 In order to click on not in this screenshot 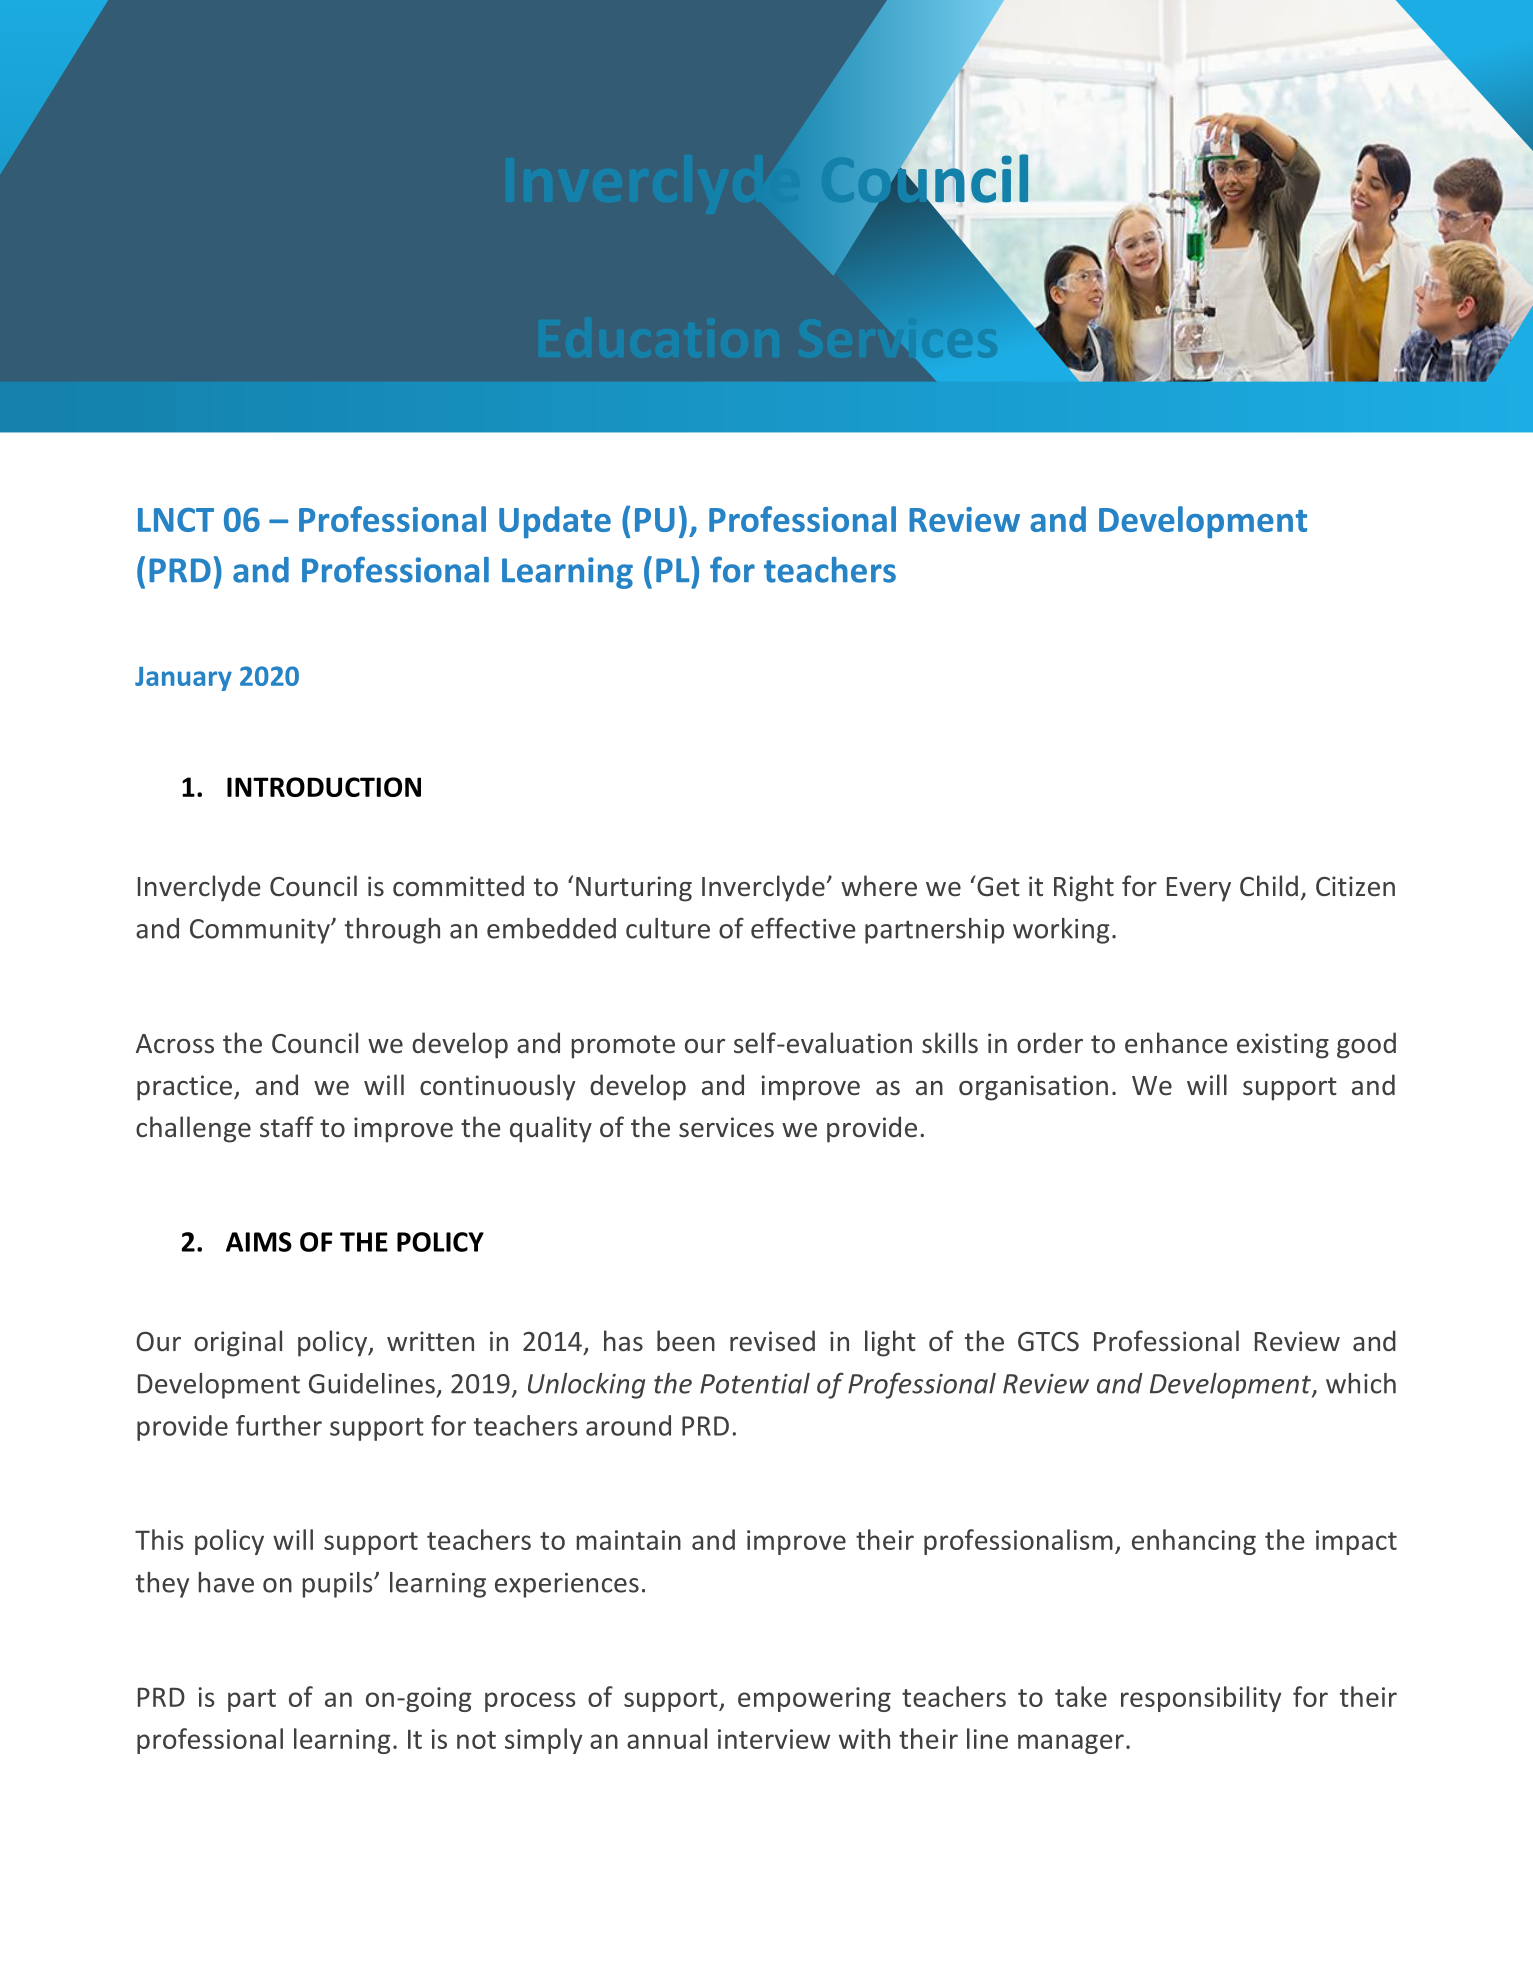, I will do `click(476, 1740)`.
